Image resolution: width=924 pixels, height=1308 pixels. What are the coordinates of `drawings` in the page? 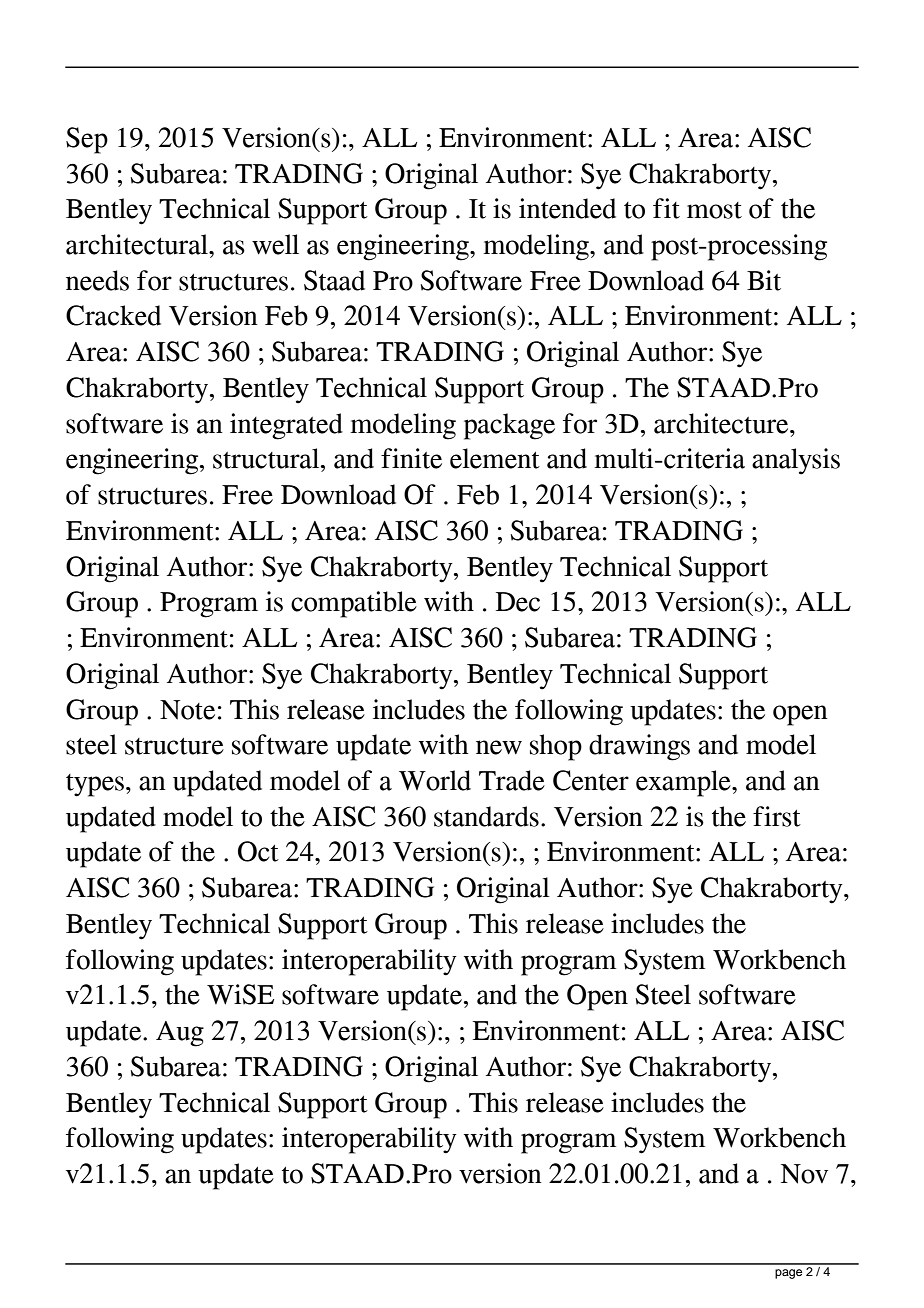 It's located at (639, 747).
